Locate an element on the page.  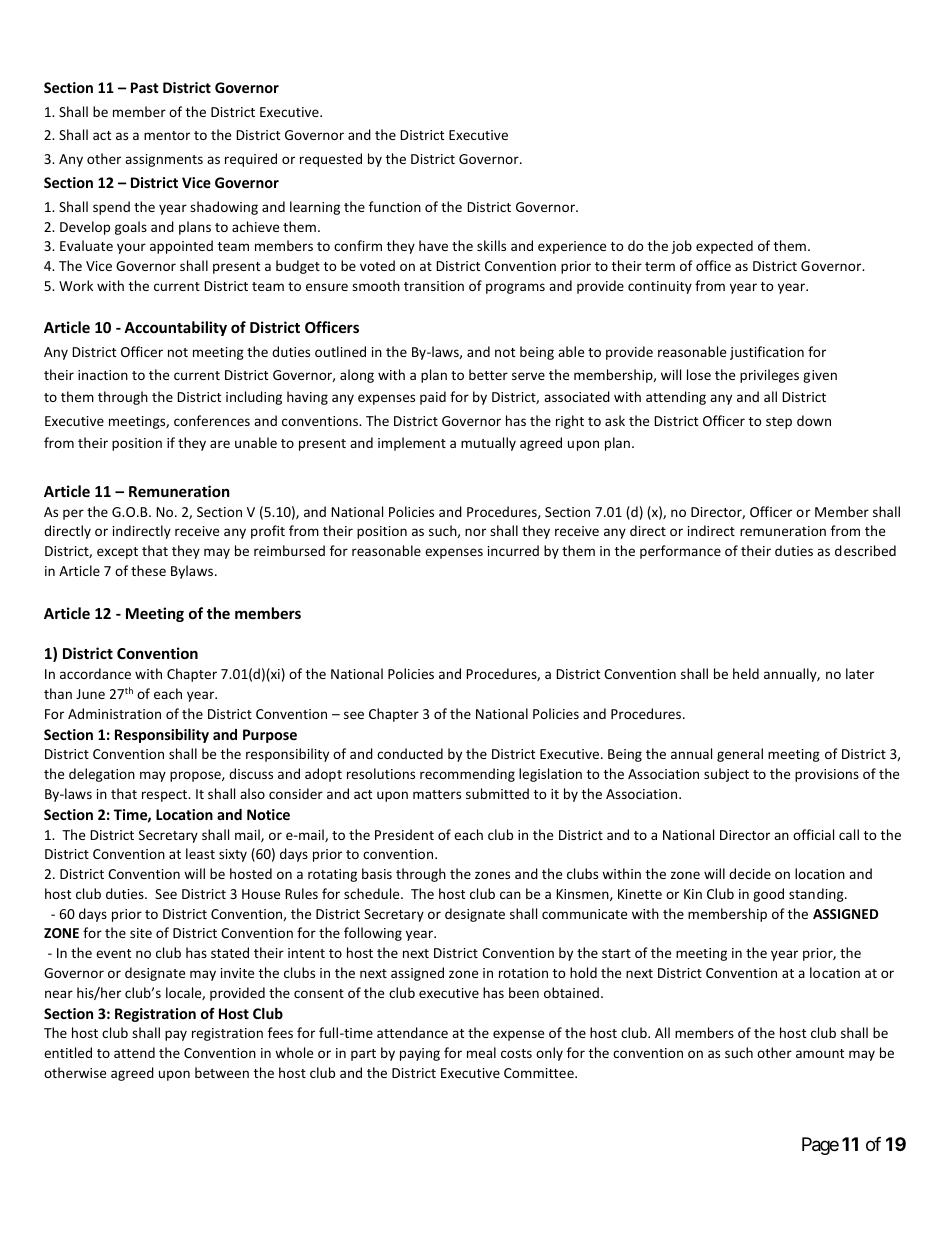
incurred is located at coordinates (513, 550).
